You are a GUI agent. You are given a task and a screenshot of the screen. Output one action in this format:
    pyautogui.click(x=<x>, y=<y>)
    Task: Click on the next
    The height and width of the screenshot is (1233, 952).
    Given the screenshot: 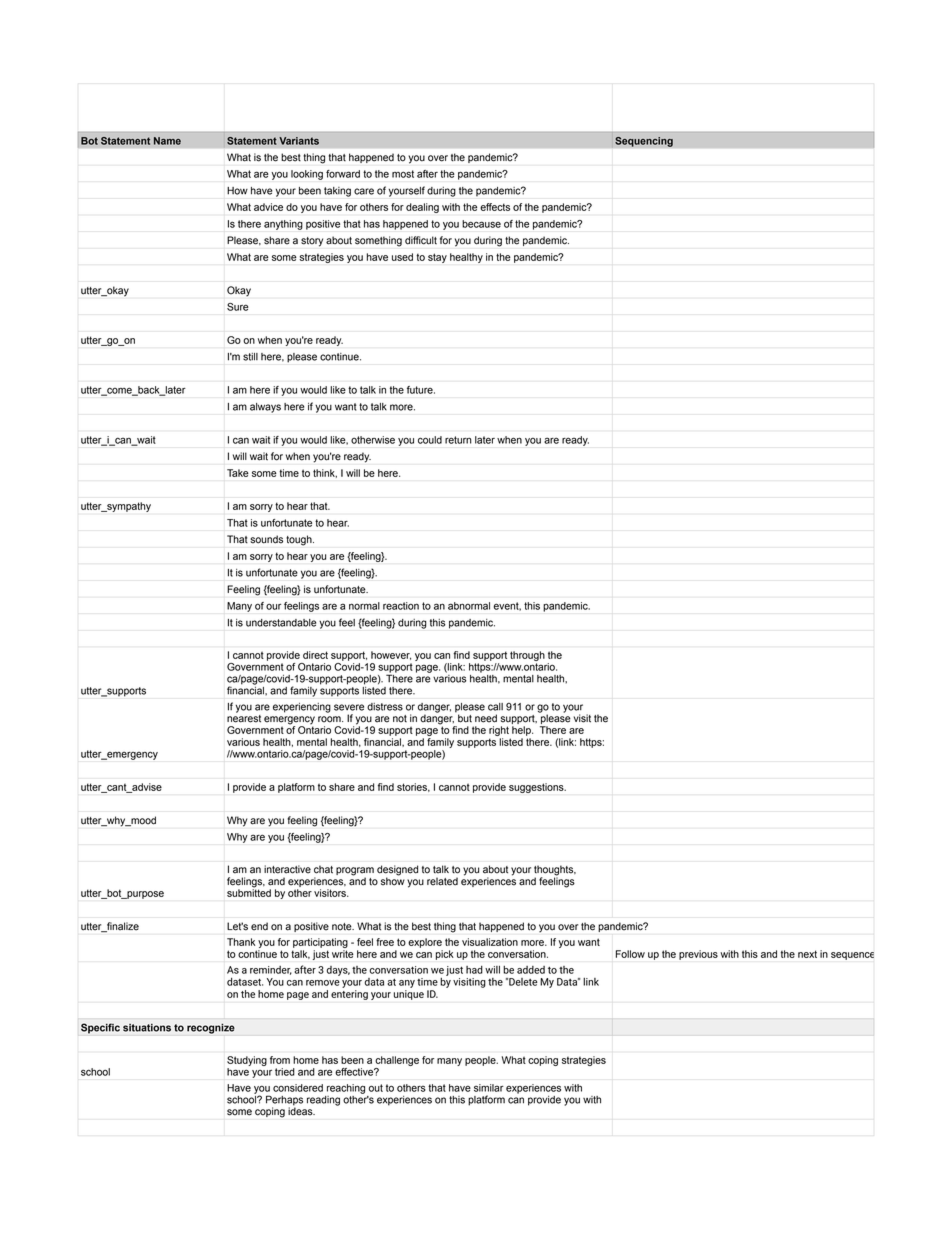 What is the action you would take?
    pyautogui.click(x=807, y=954)
